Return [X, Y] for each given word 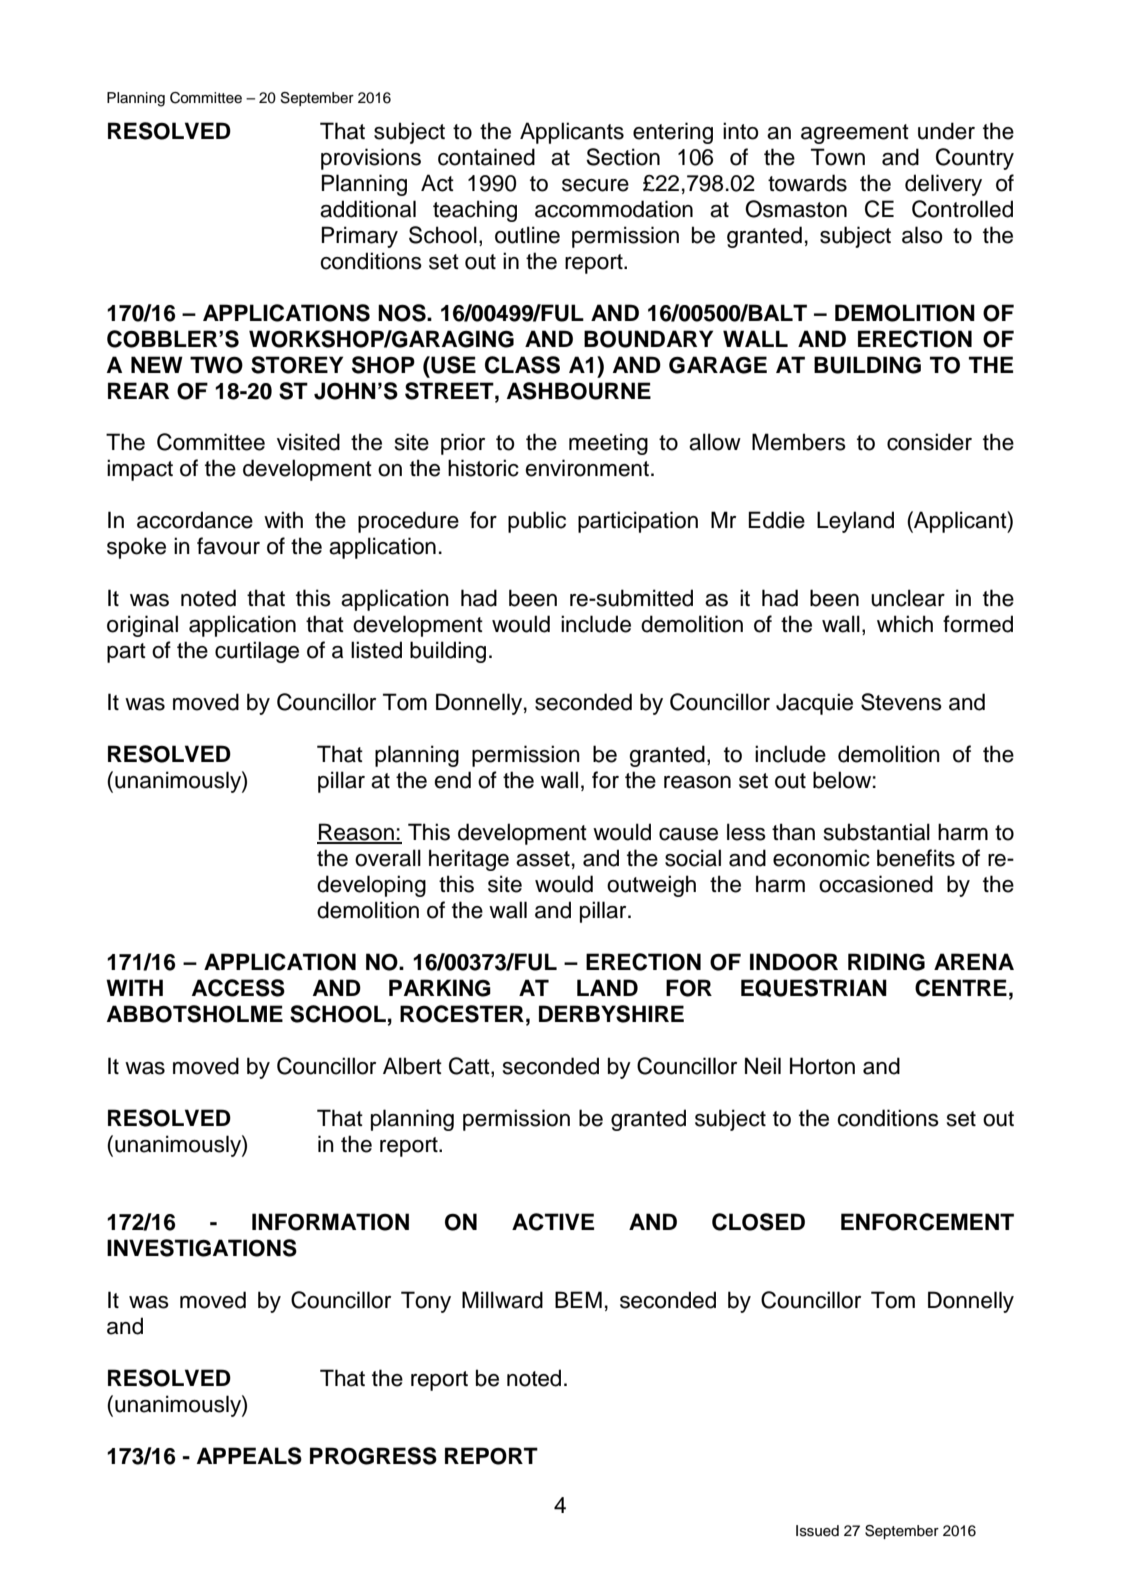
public [537, 522]
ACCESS [238, 988]
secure [595, 185]
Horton [822, 1066]
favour [228, 546]
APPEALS [249, 1456]
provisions [371, 159]
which [905, 624]
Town [838, 157]
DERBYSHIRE [611, 1014]
